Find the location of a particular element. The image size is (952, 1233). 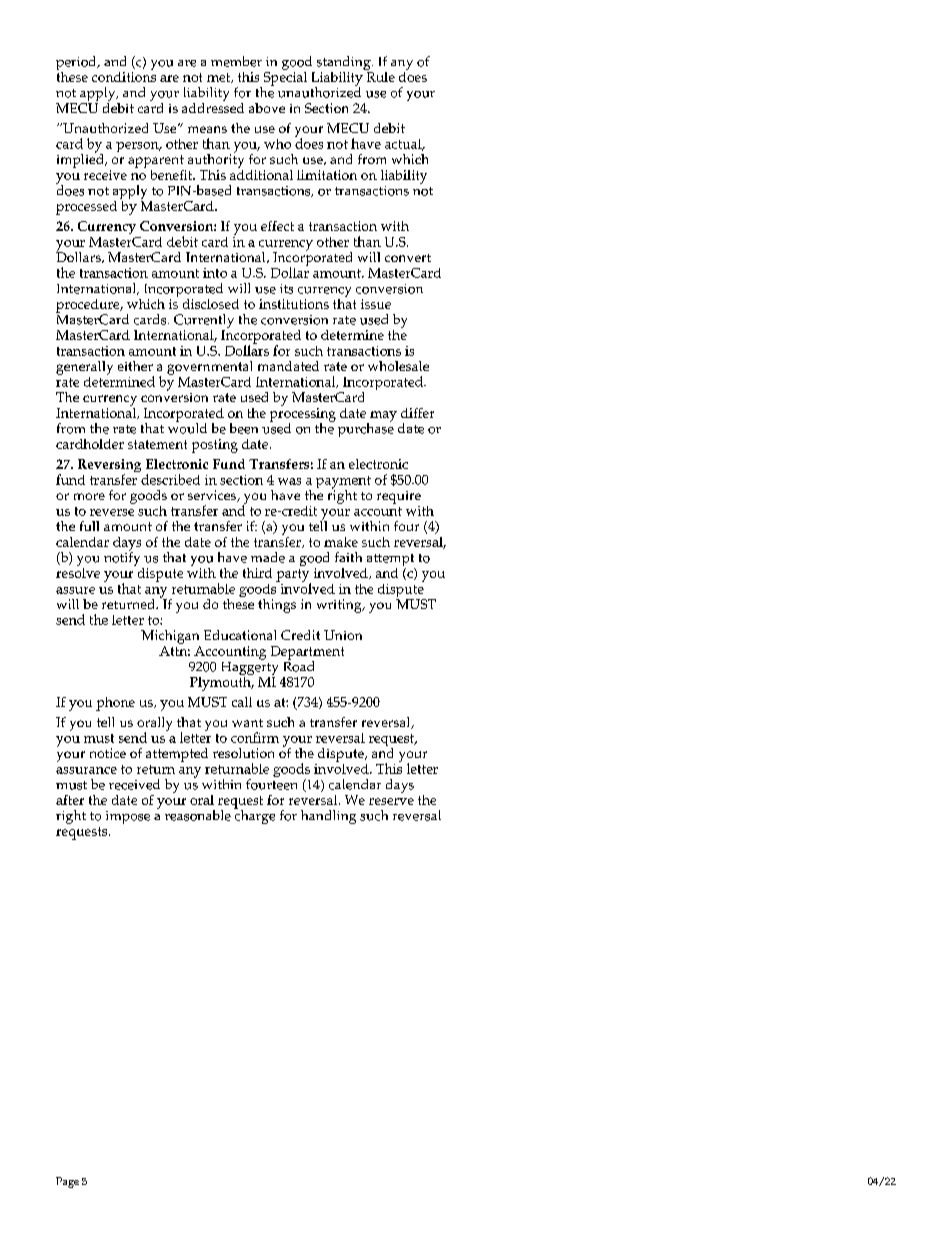

Reversing is located at coordinates (109, 467).
